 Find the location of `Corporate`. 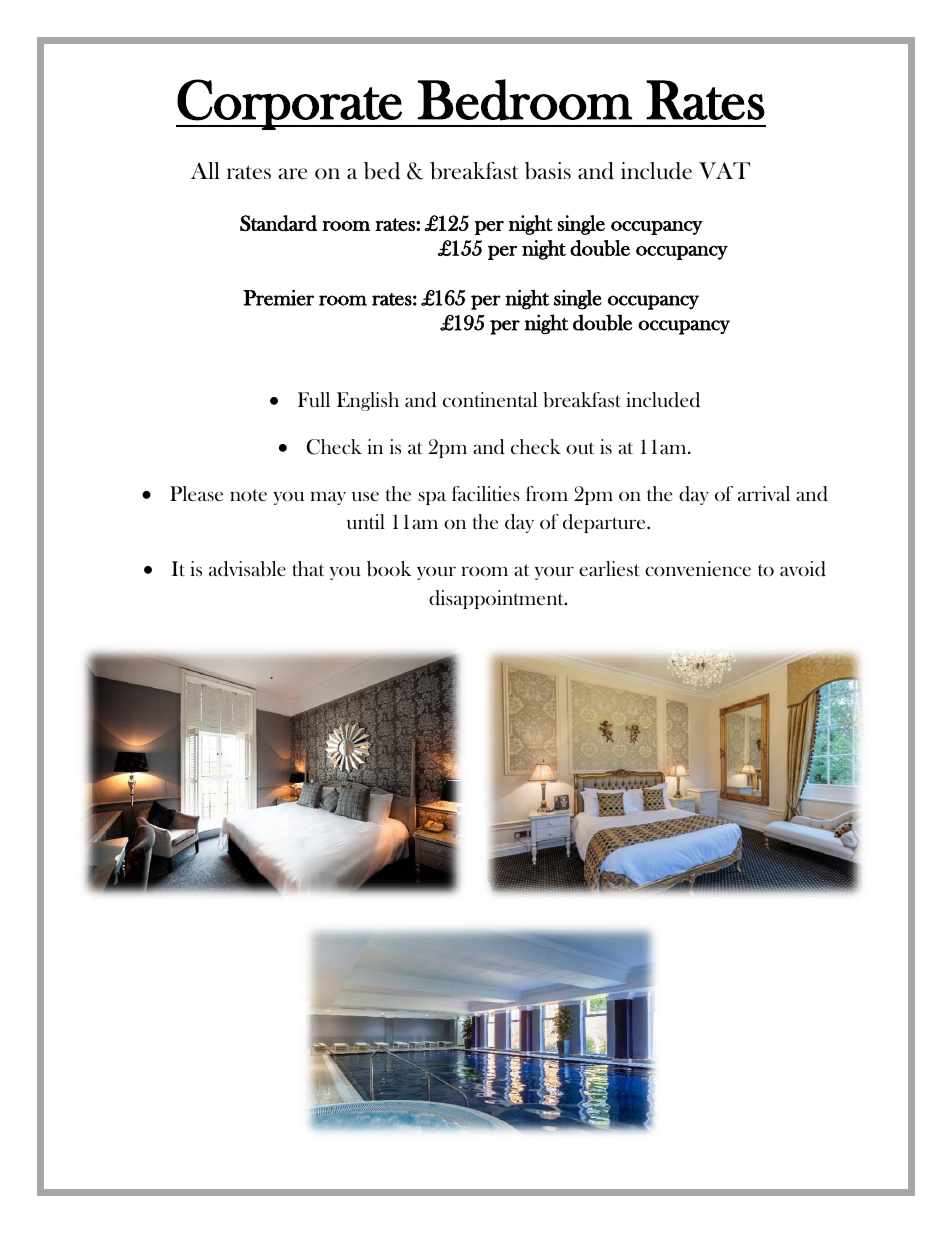

Corporate is located at coordinates (290, 104).
